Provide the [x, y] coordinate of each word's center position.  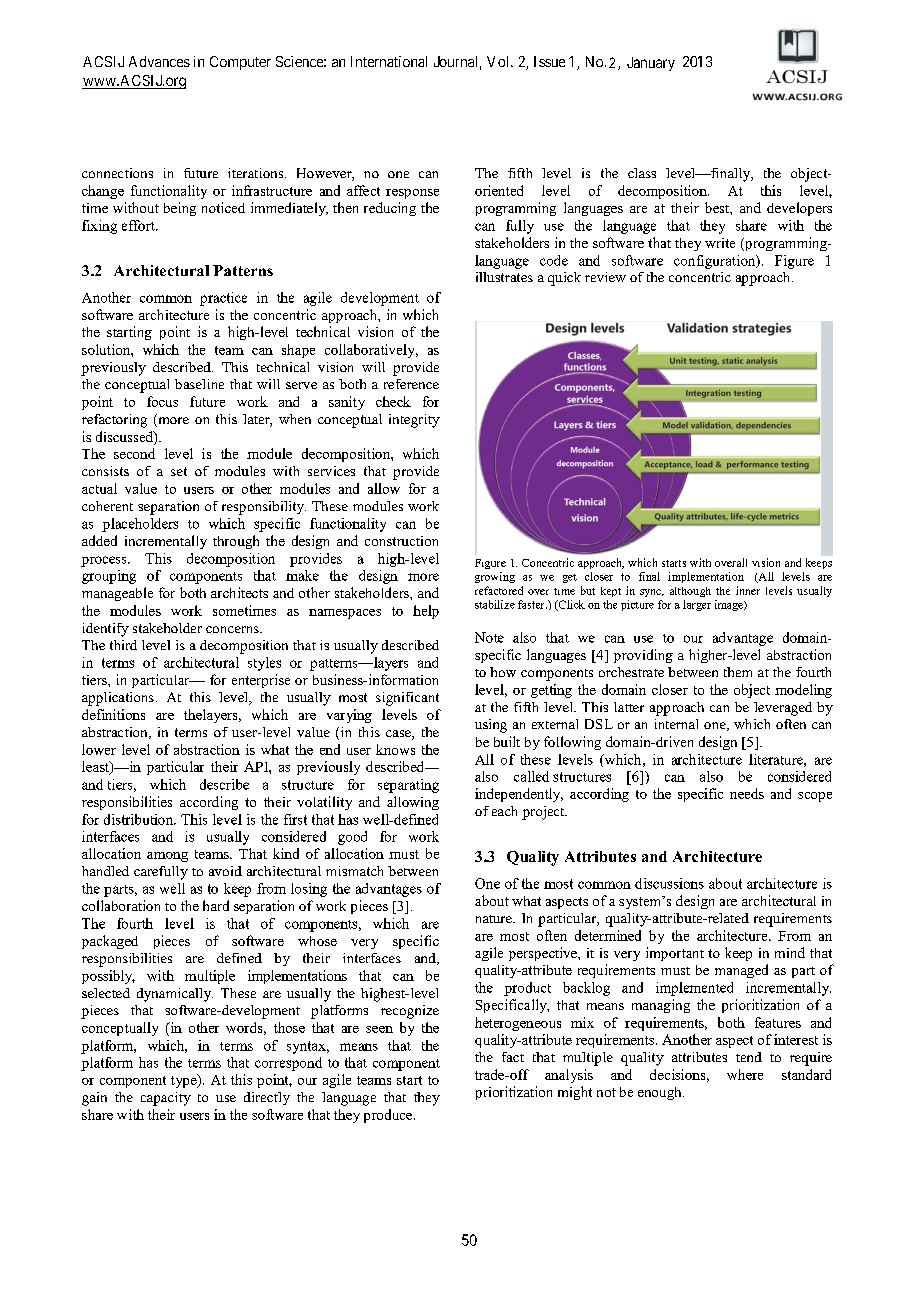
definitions [113, 714]
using [491, 726]
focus [162, 401]
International [389, 61]
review [605, 277]
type [185, 1081]
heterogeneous [518, 1024]
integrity [414, 421]
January [651, 64]
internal [676, 724]
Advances [159, 61]
